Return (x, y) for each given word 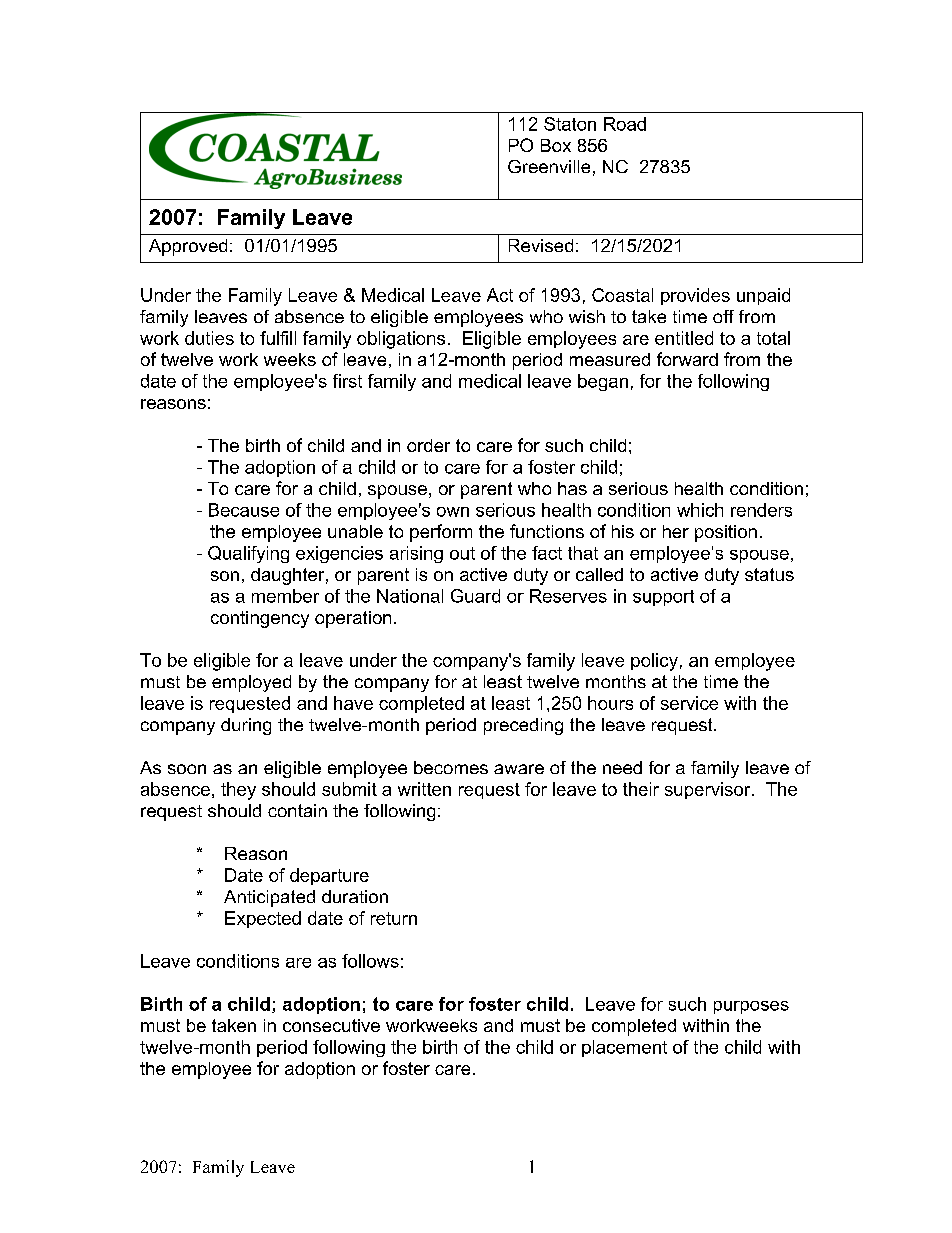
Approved (188, 247)
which (700, 510)
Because (244, 510)
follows (370, 961)
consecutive (331, 1025)
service (689, 703)
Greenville (549, 166)
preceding (523, 726)
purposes (751, 1007)
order (428, 445)
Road (625, 124)
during (246, 726)
